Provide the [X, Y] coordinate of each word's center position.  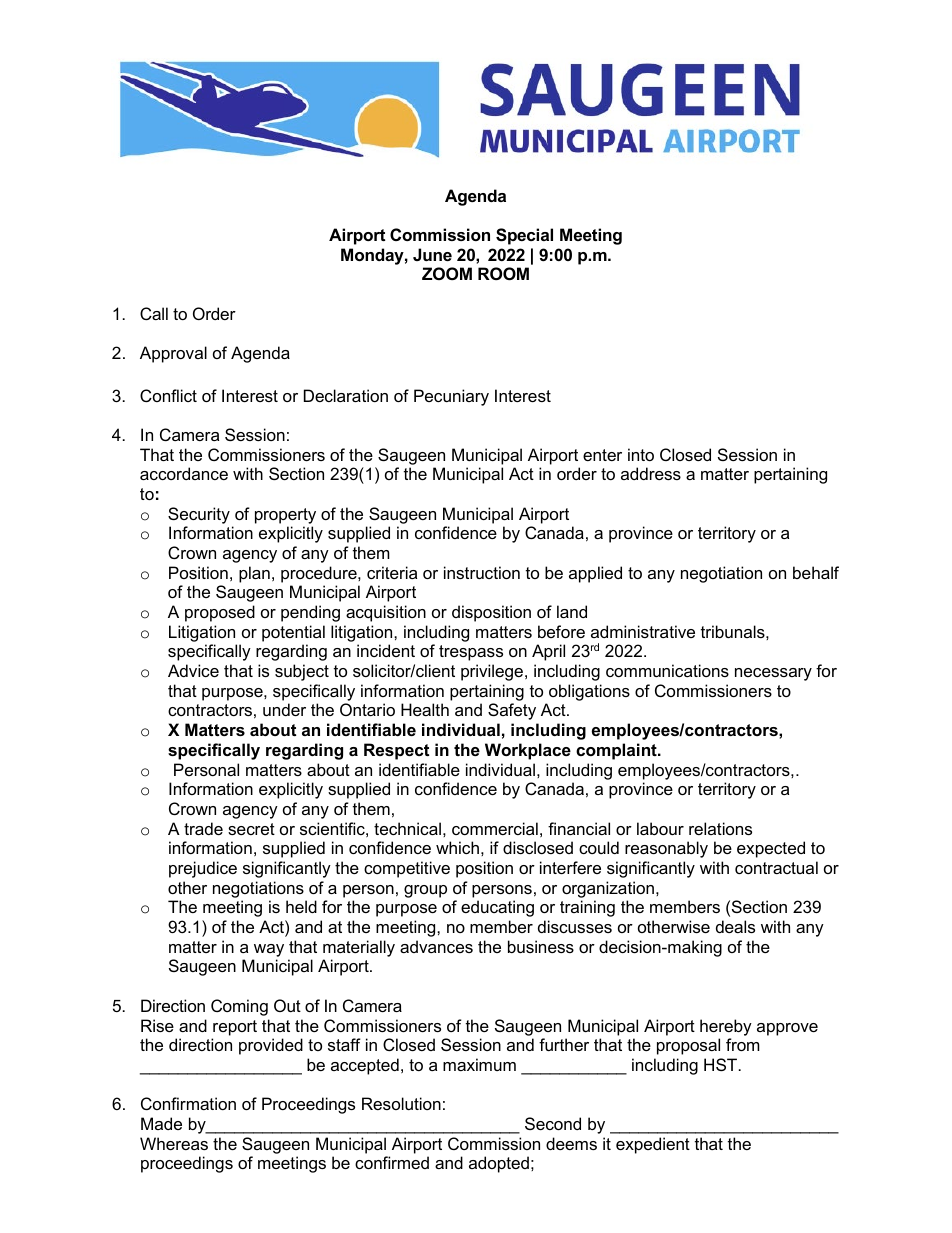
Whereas [174, 1143]
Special [524, 236]
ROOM [503, 273]
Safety [512, 711]
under [284, 709]
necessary [773, 674]
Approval [173, 354]
